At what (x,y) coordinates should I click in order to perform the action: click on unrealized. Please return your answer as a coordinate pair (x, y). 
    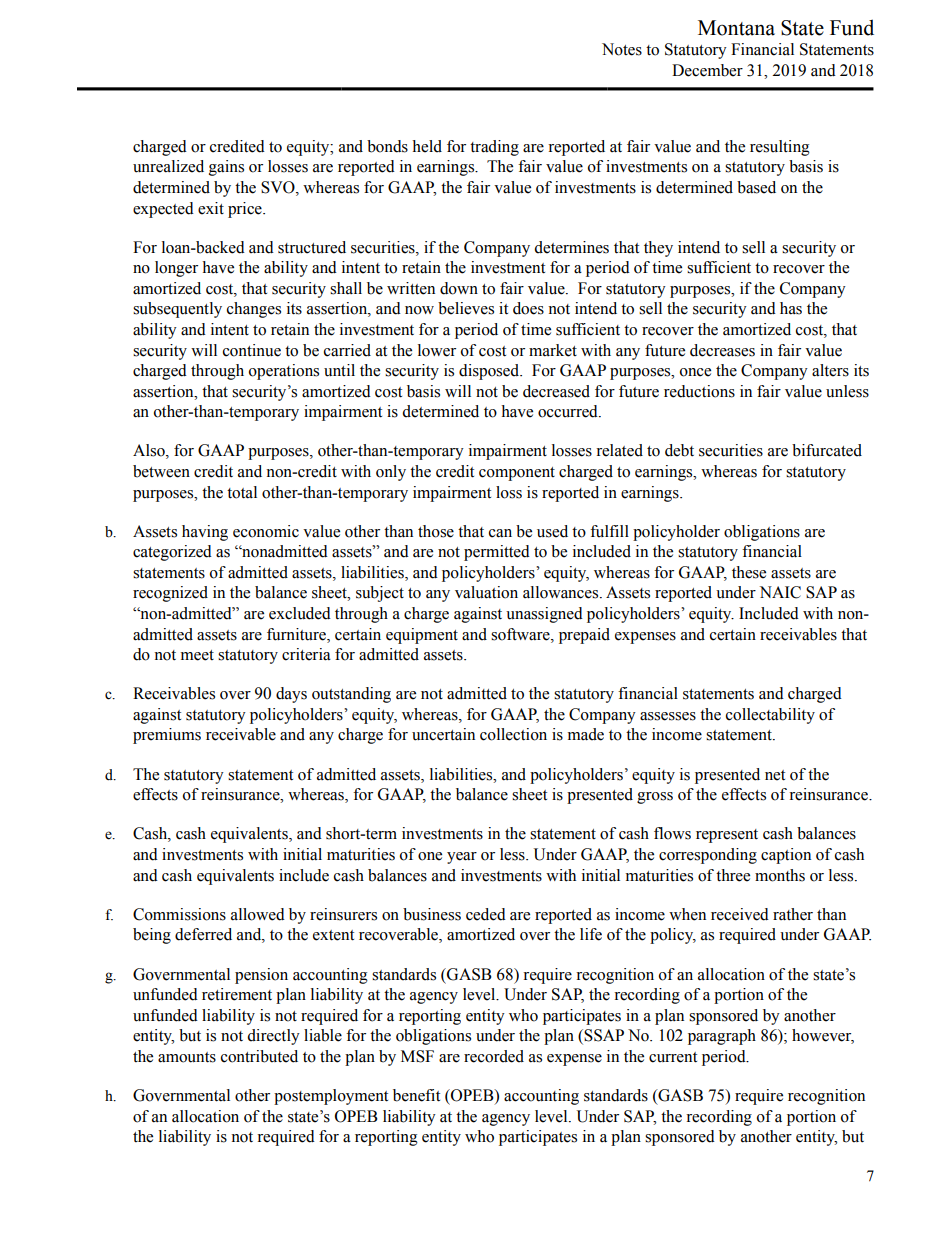
    Looking at the image, I should click on (168, 166).
